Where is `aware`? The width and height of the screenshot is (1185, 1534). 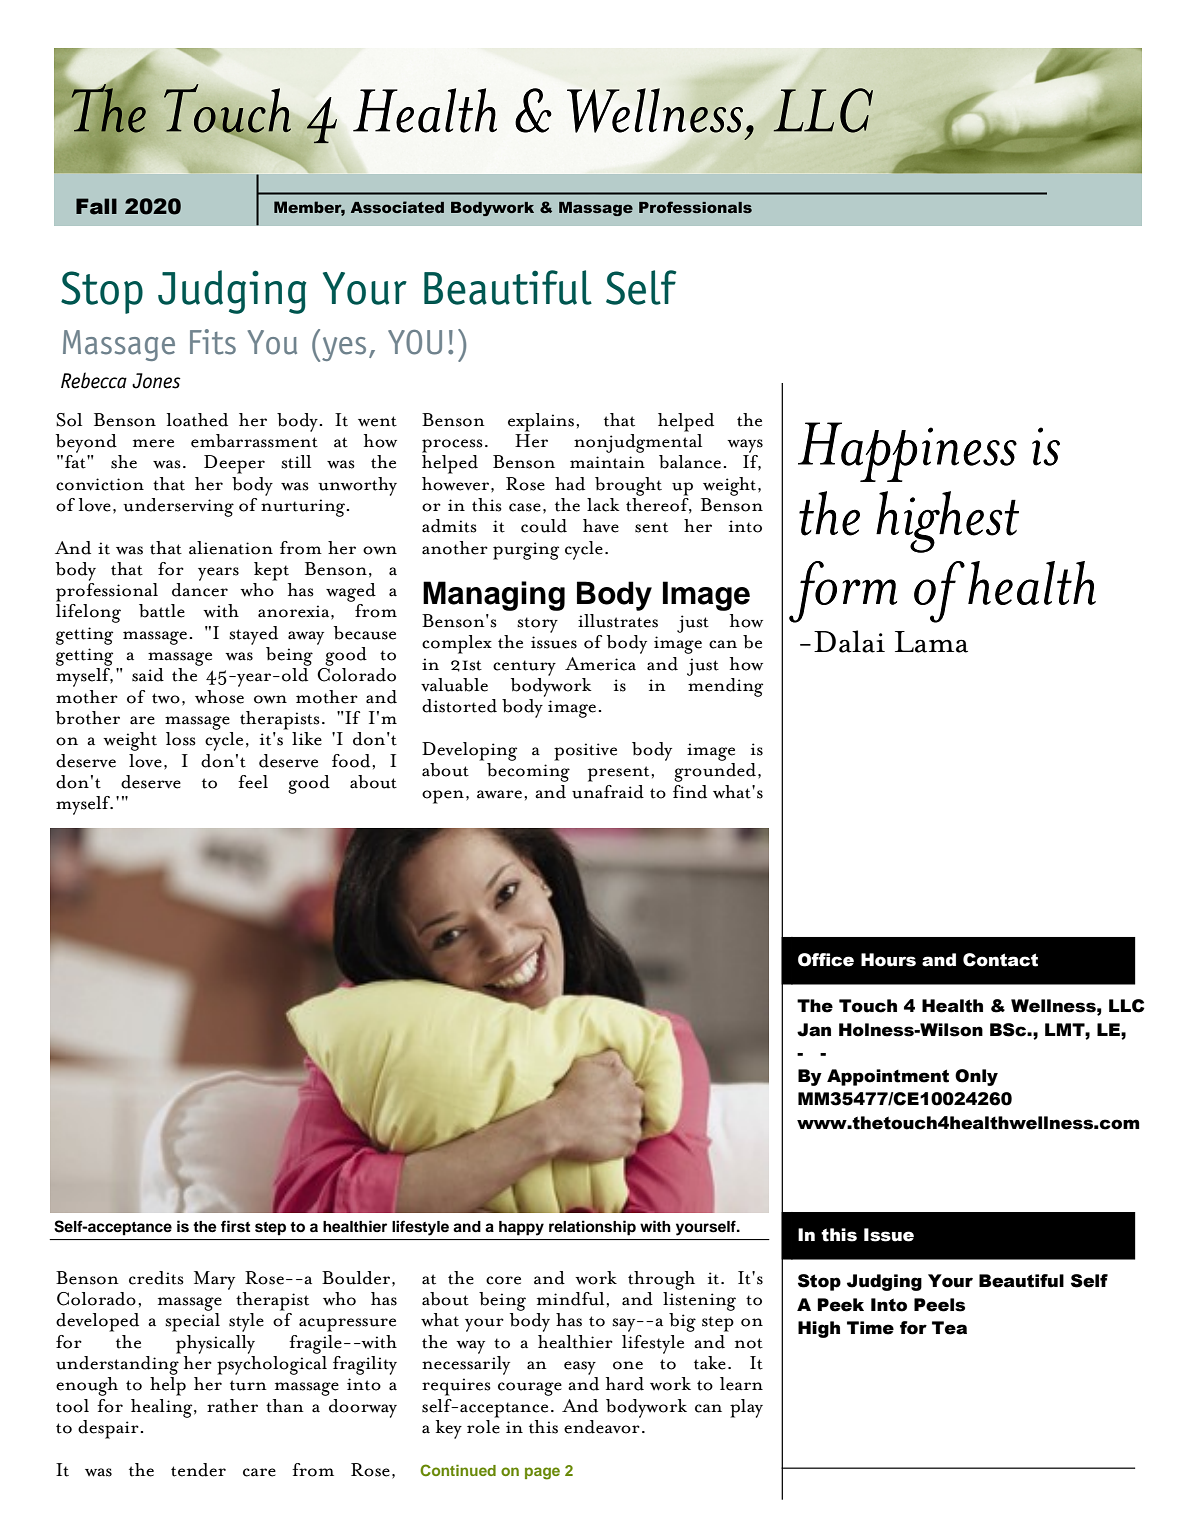 aware is located at coordinates (499, 794).
